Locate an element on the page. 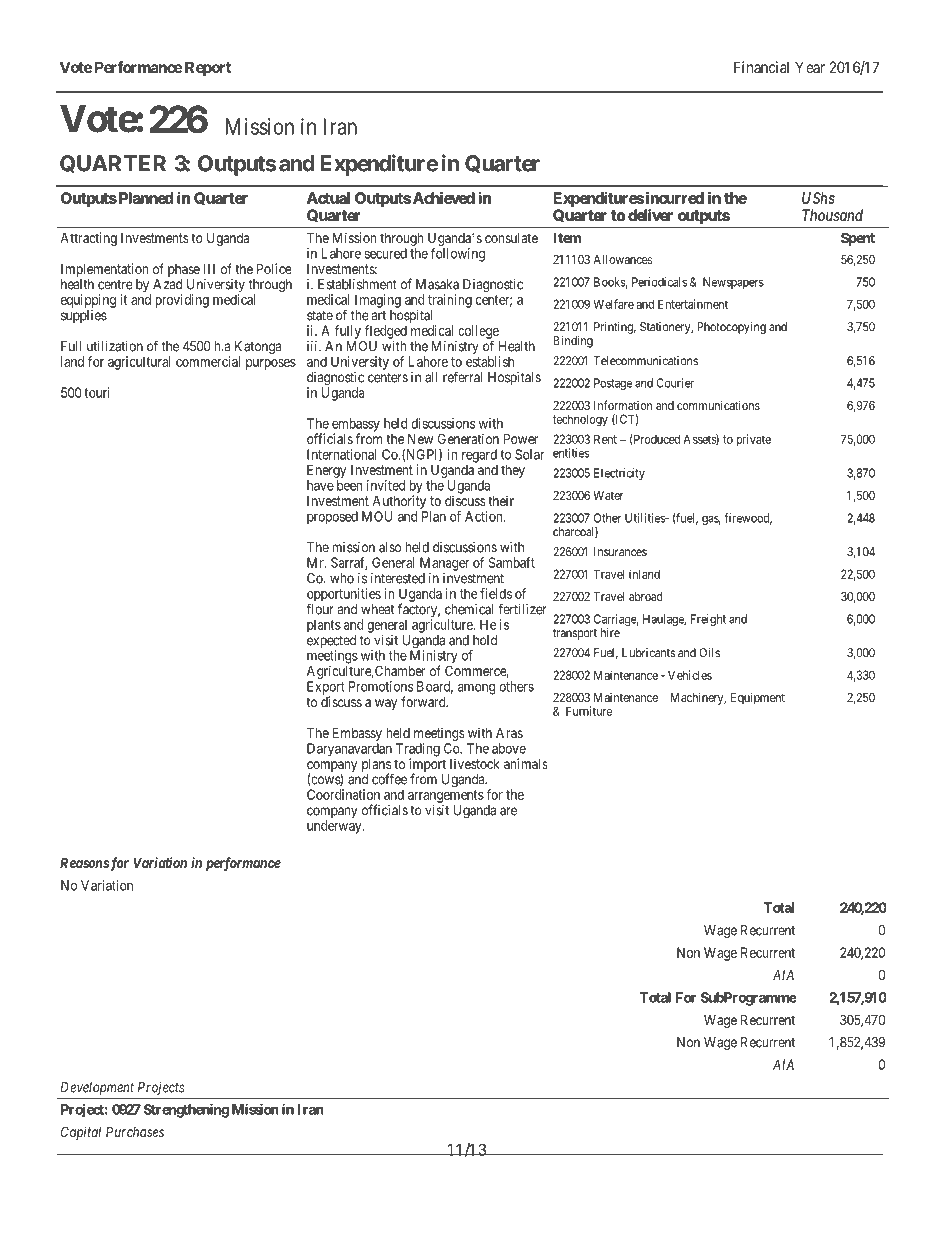 Image resolution: width=952 pixels, height=1233 pixels. agricultural is located at coordinates (139, 363).
